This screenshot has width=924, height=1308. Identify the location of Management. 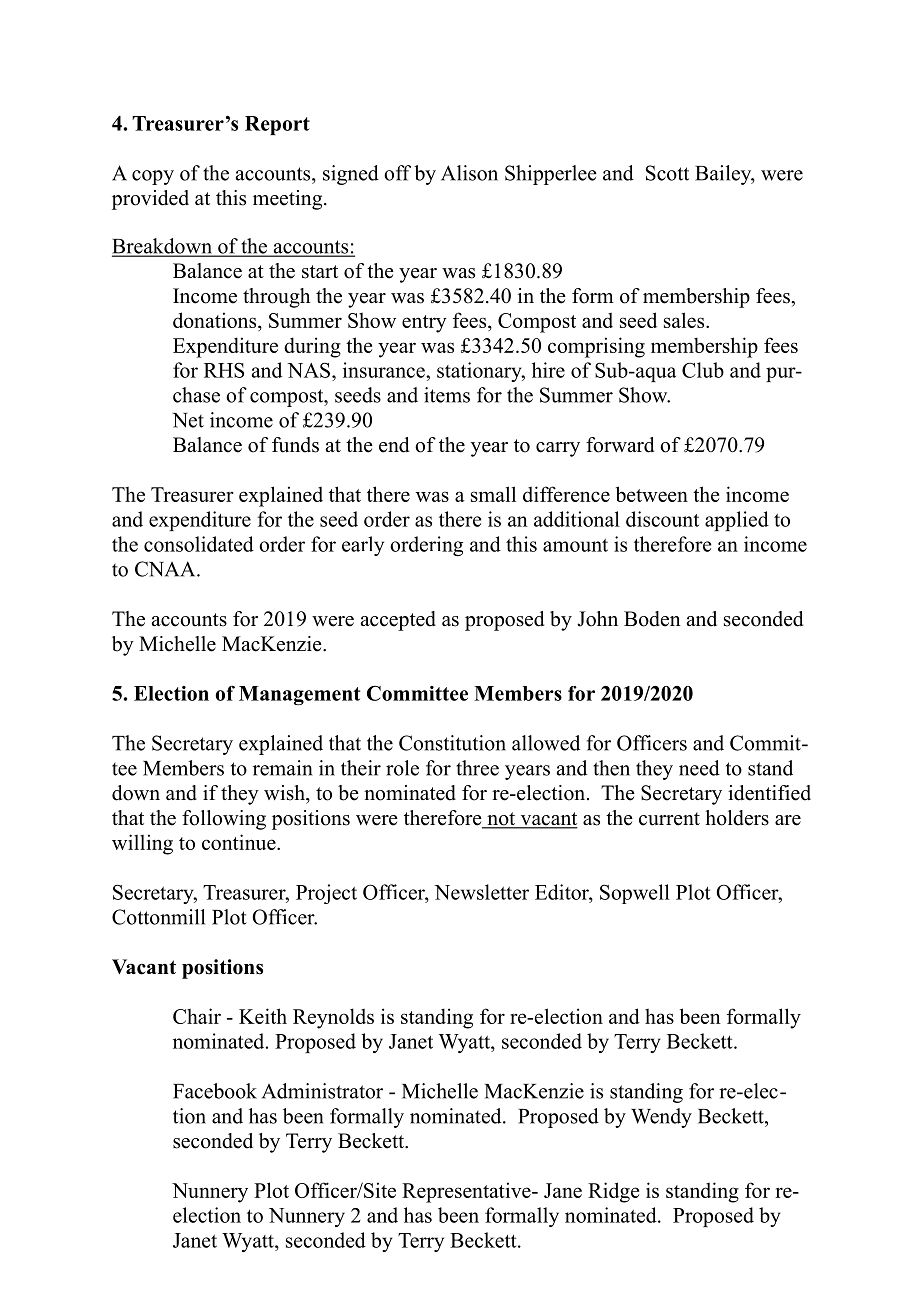
(299, 695).
